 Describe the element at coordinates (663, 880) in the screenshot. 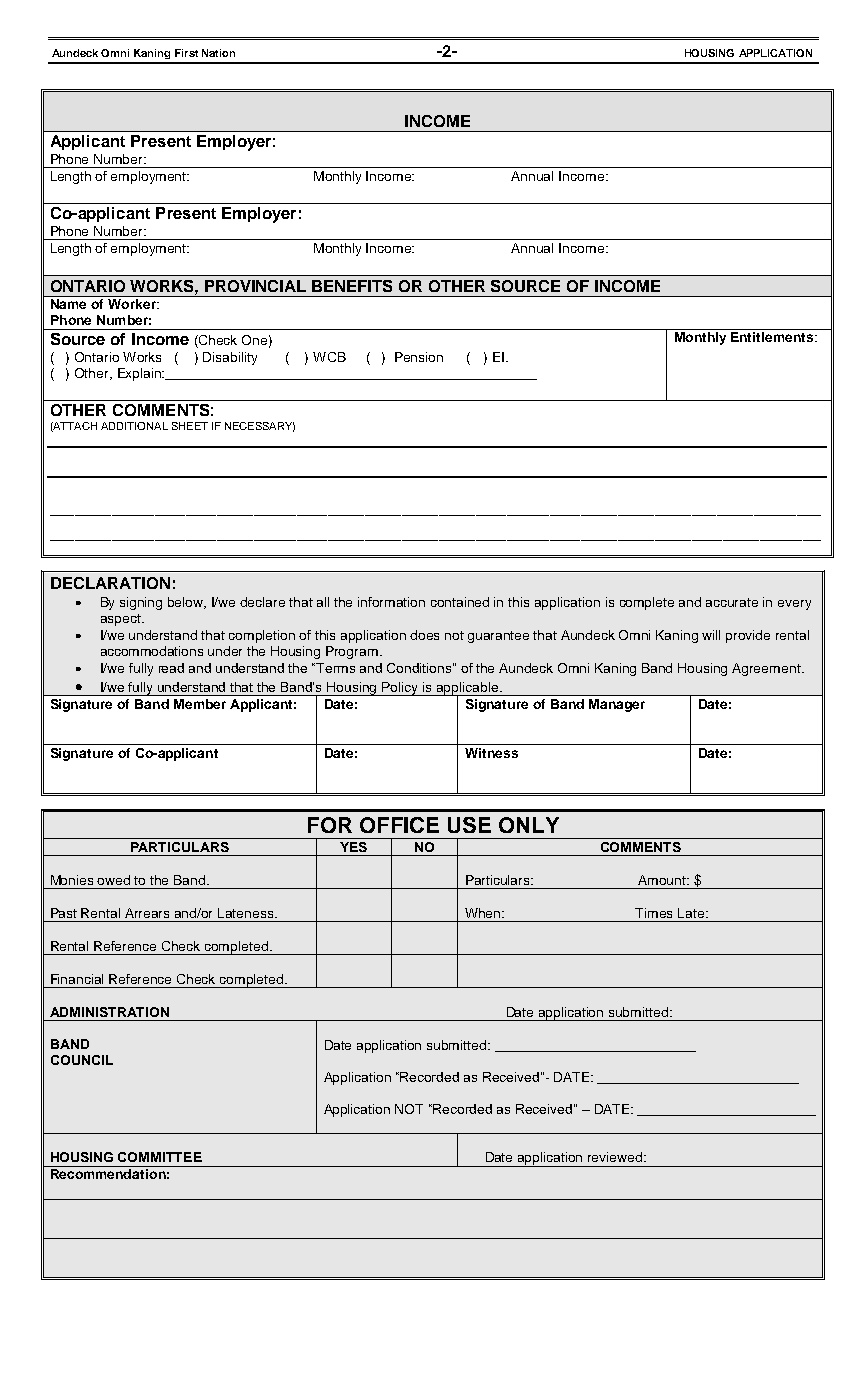

I see `Amount` at that location.
